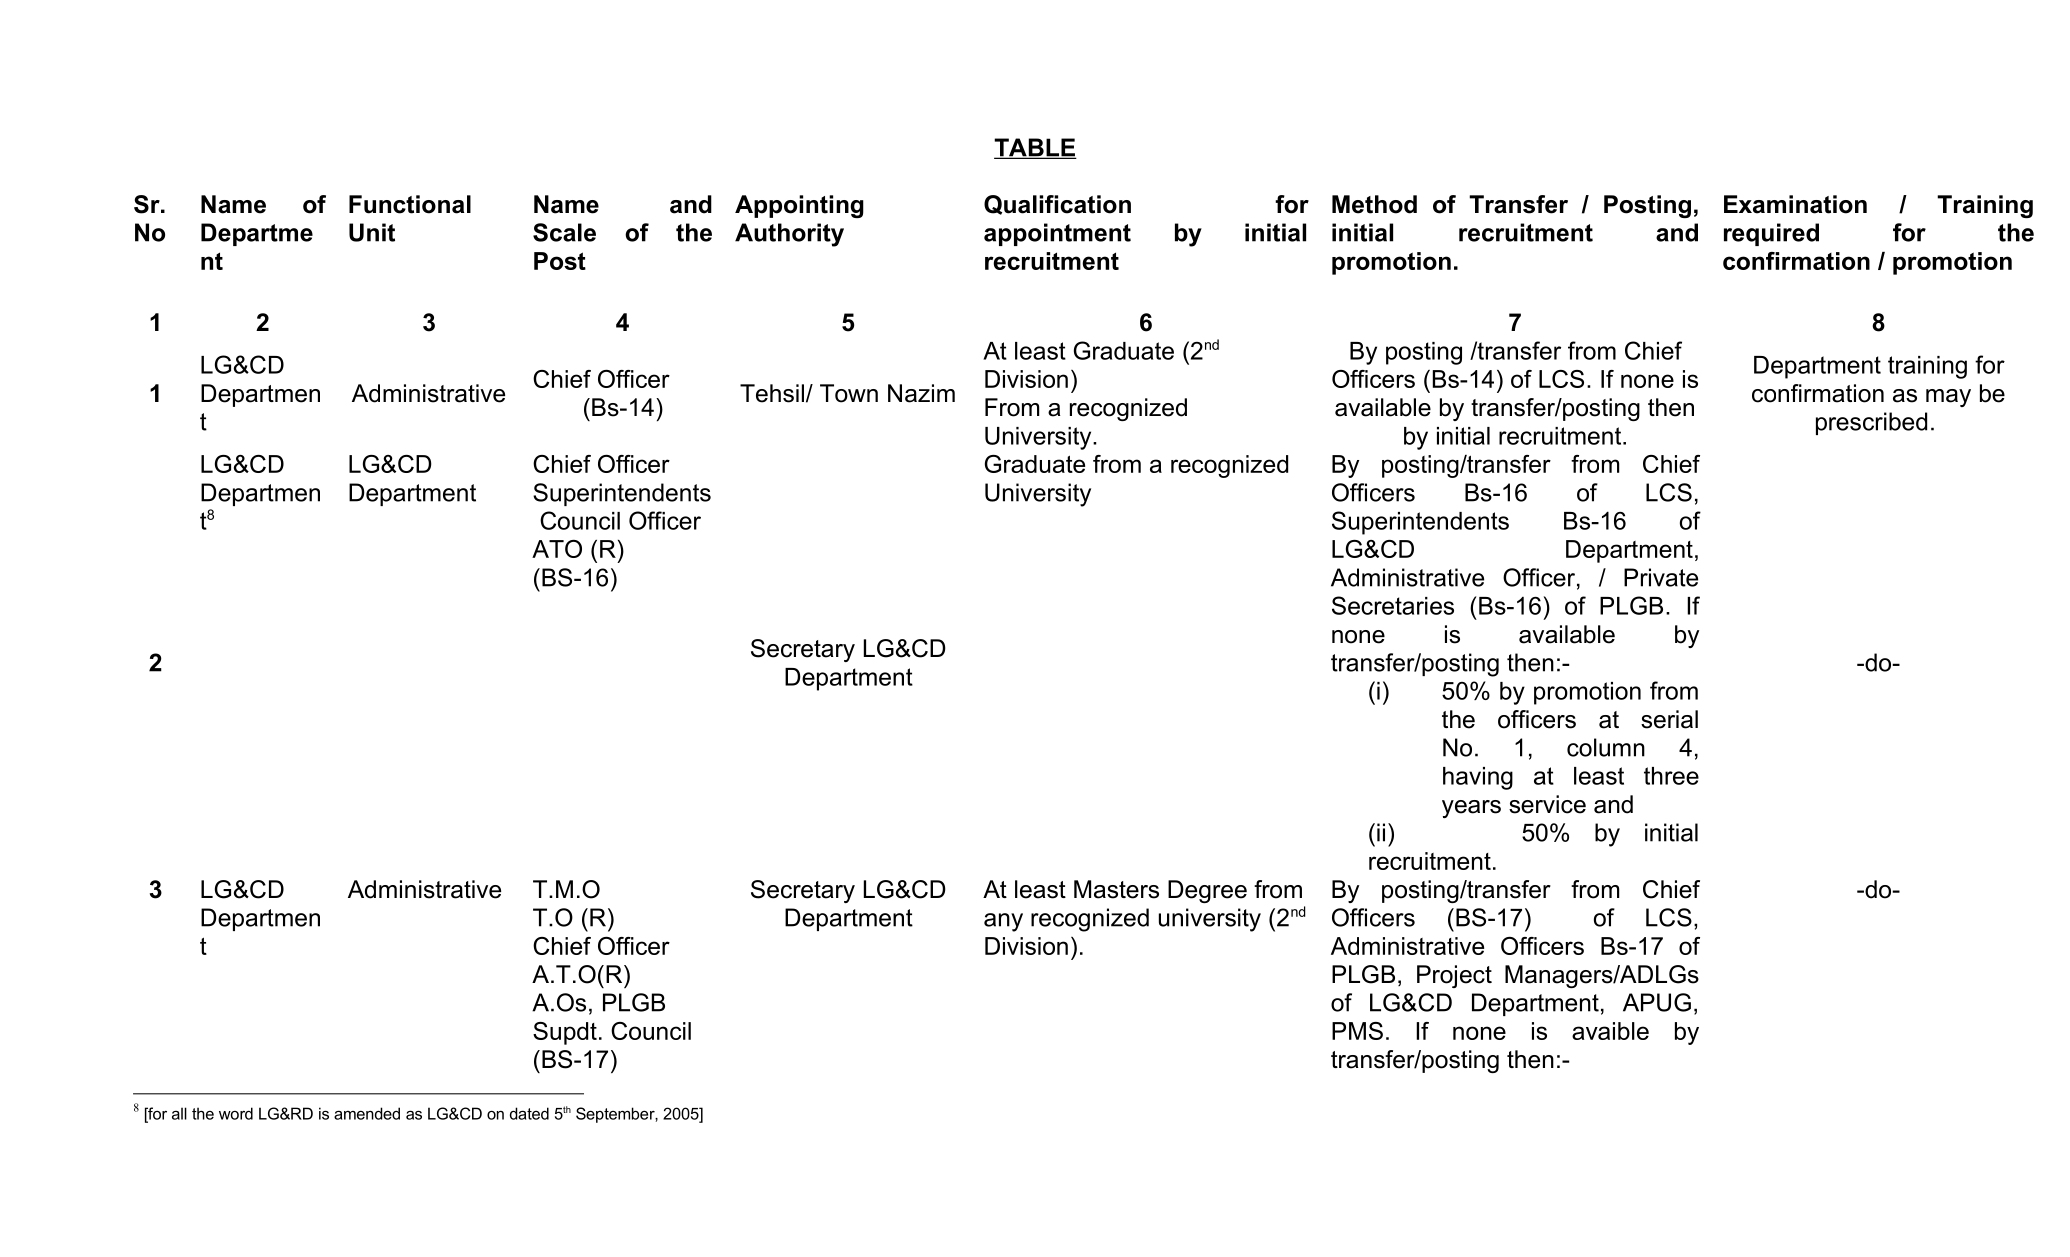  What do you see at coordinates (1116, 889) in the screenshot?
I see `Masters` at bounding box center [1116, 889].
